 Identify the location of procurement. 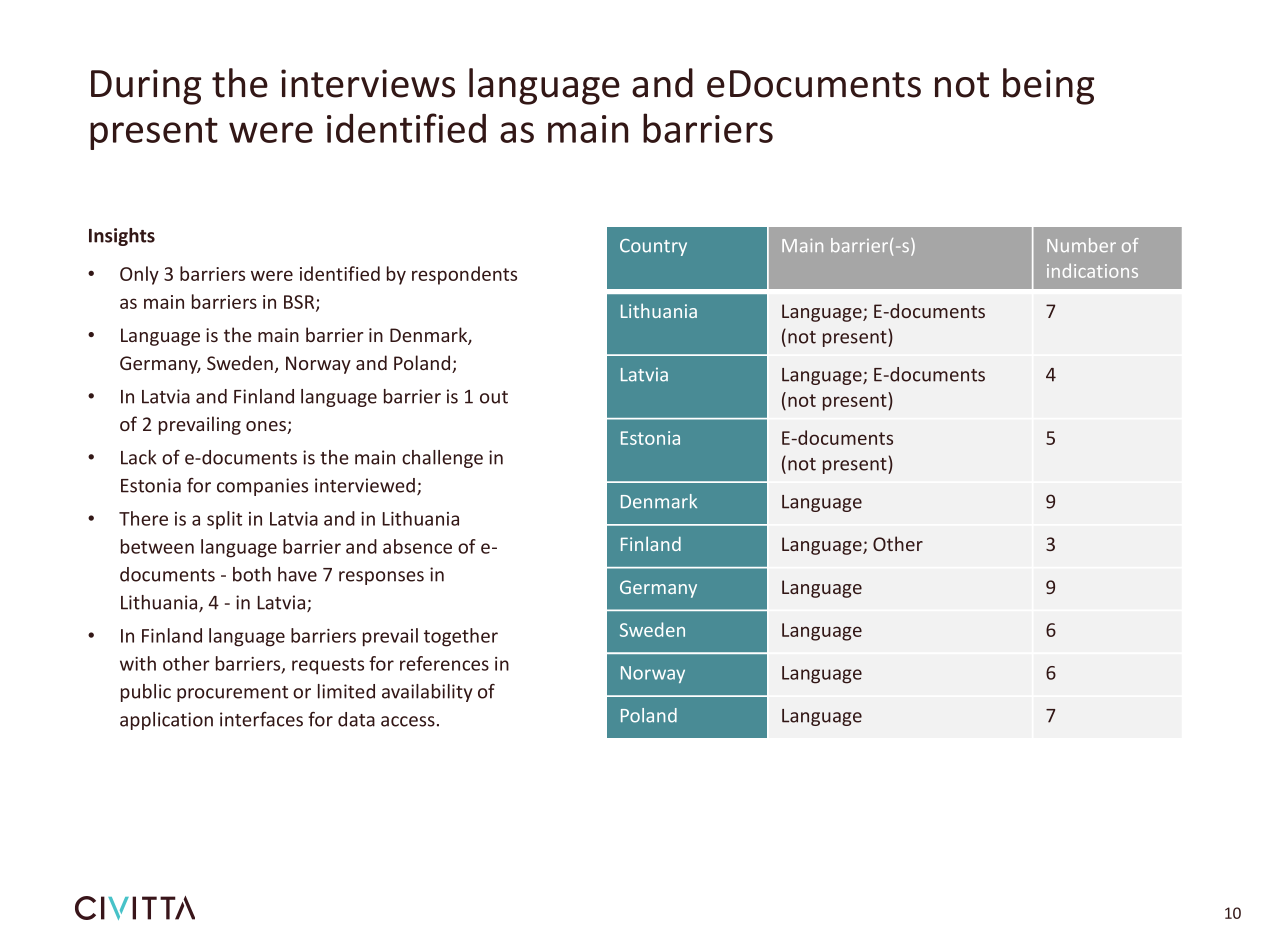
(232, 694).
